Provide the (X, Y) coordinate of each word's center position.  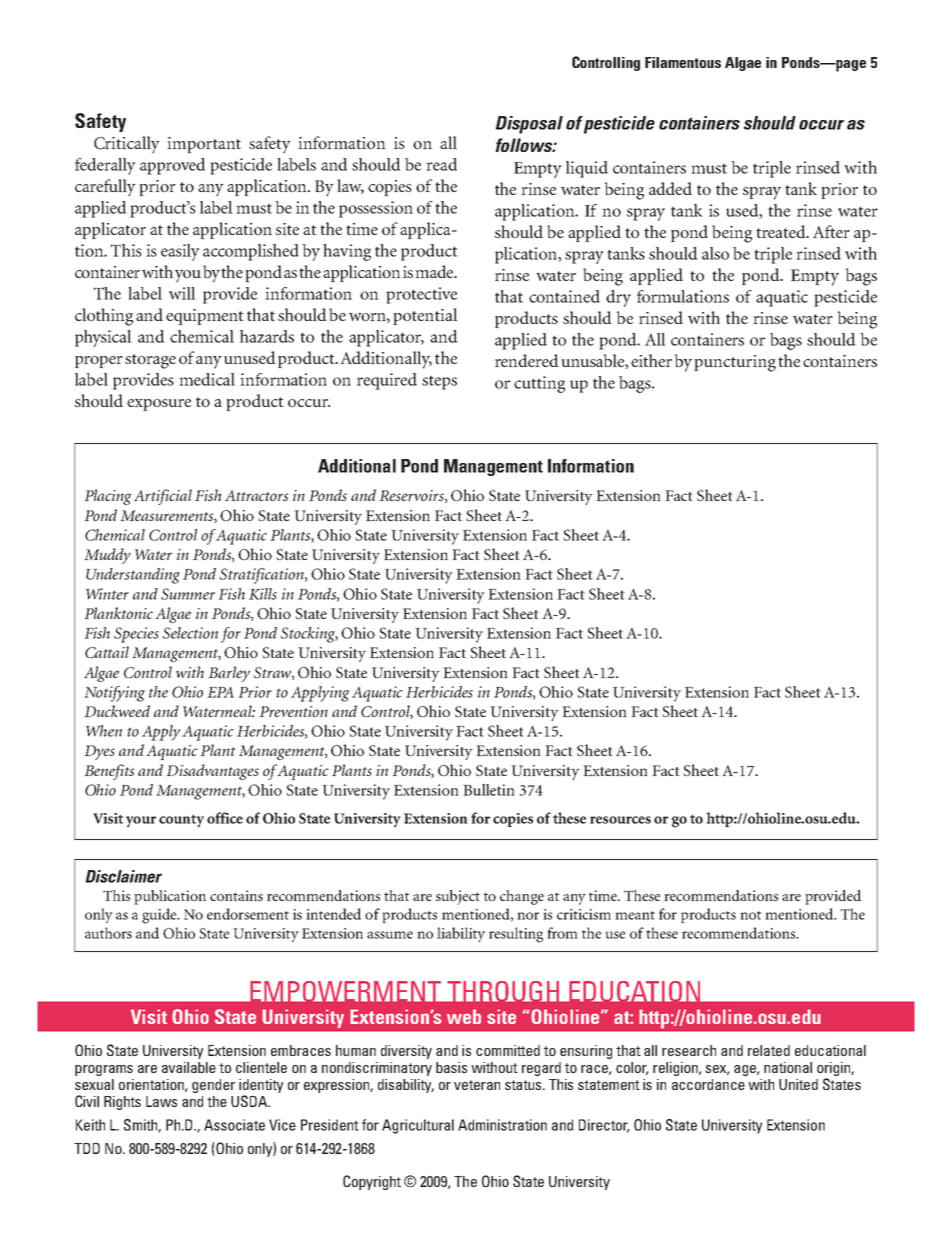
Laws (161, 1101)
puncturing (735, 363)
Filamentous (683, 62)
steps (439, 382)
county (181, 821)
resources (620, 820)
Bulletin (489, 790)
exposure (159, 405)
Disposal (529, 125)
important (204, 145)
